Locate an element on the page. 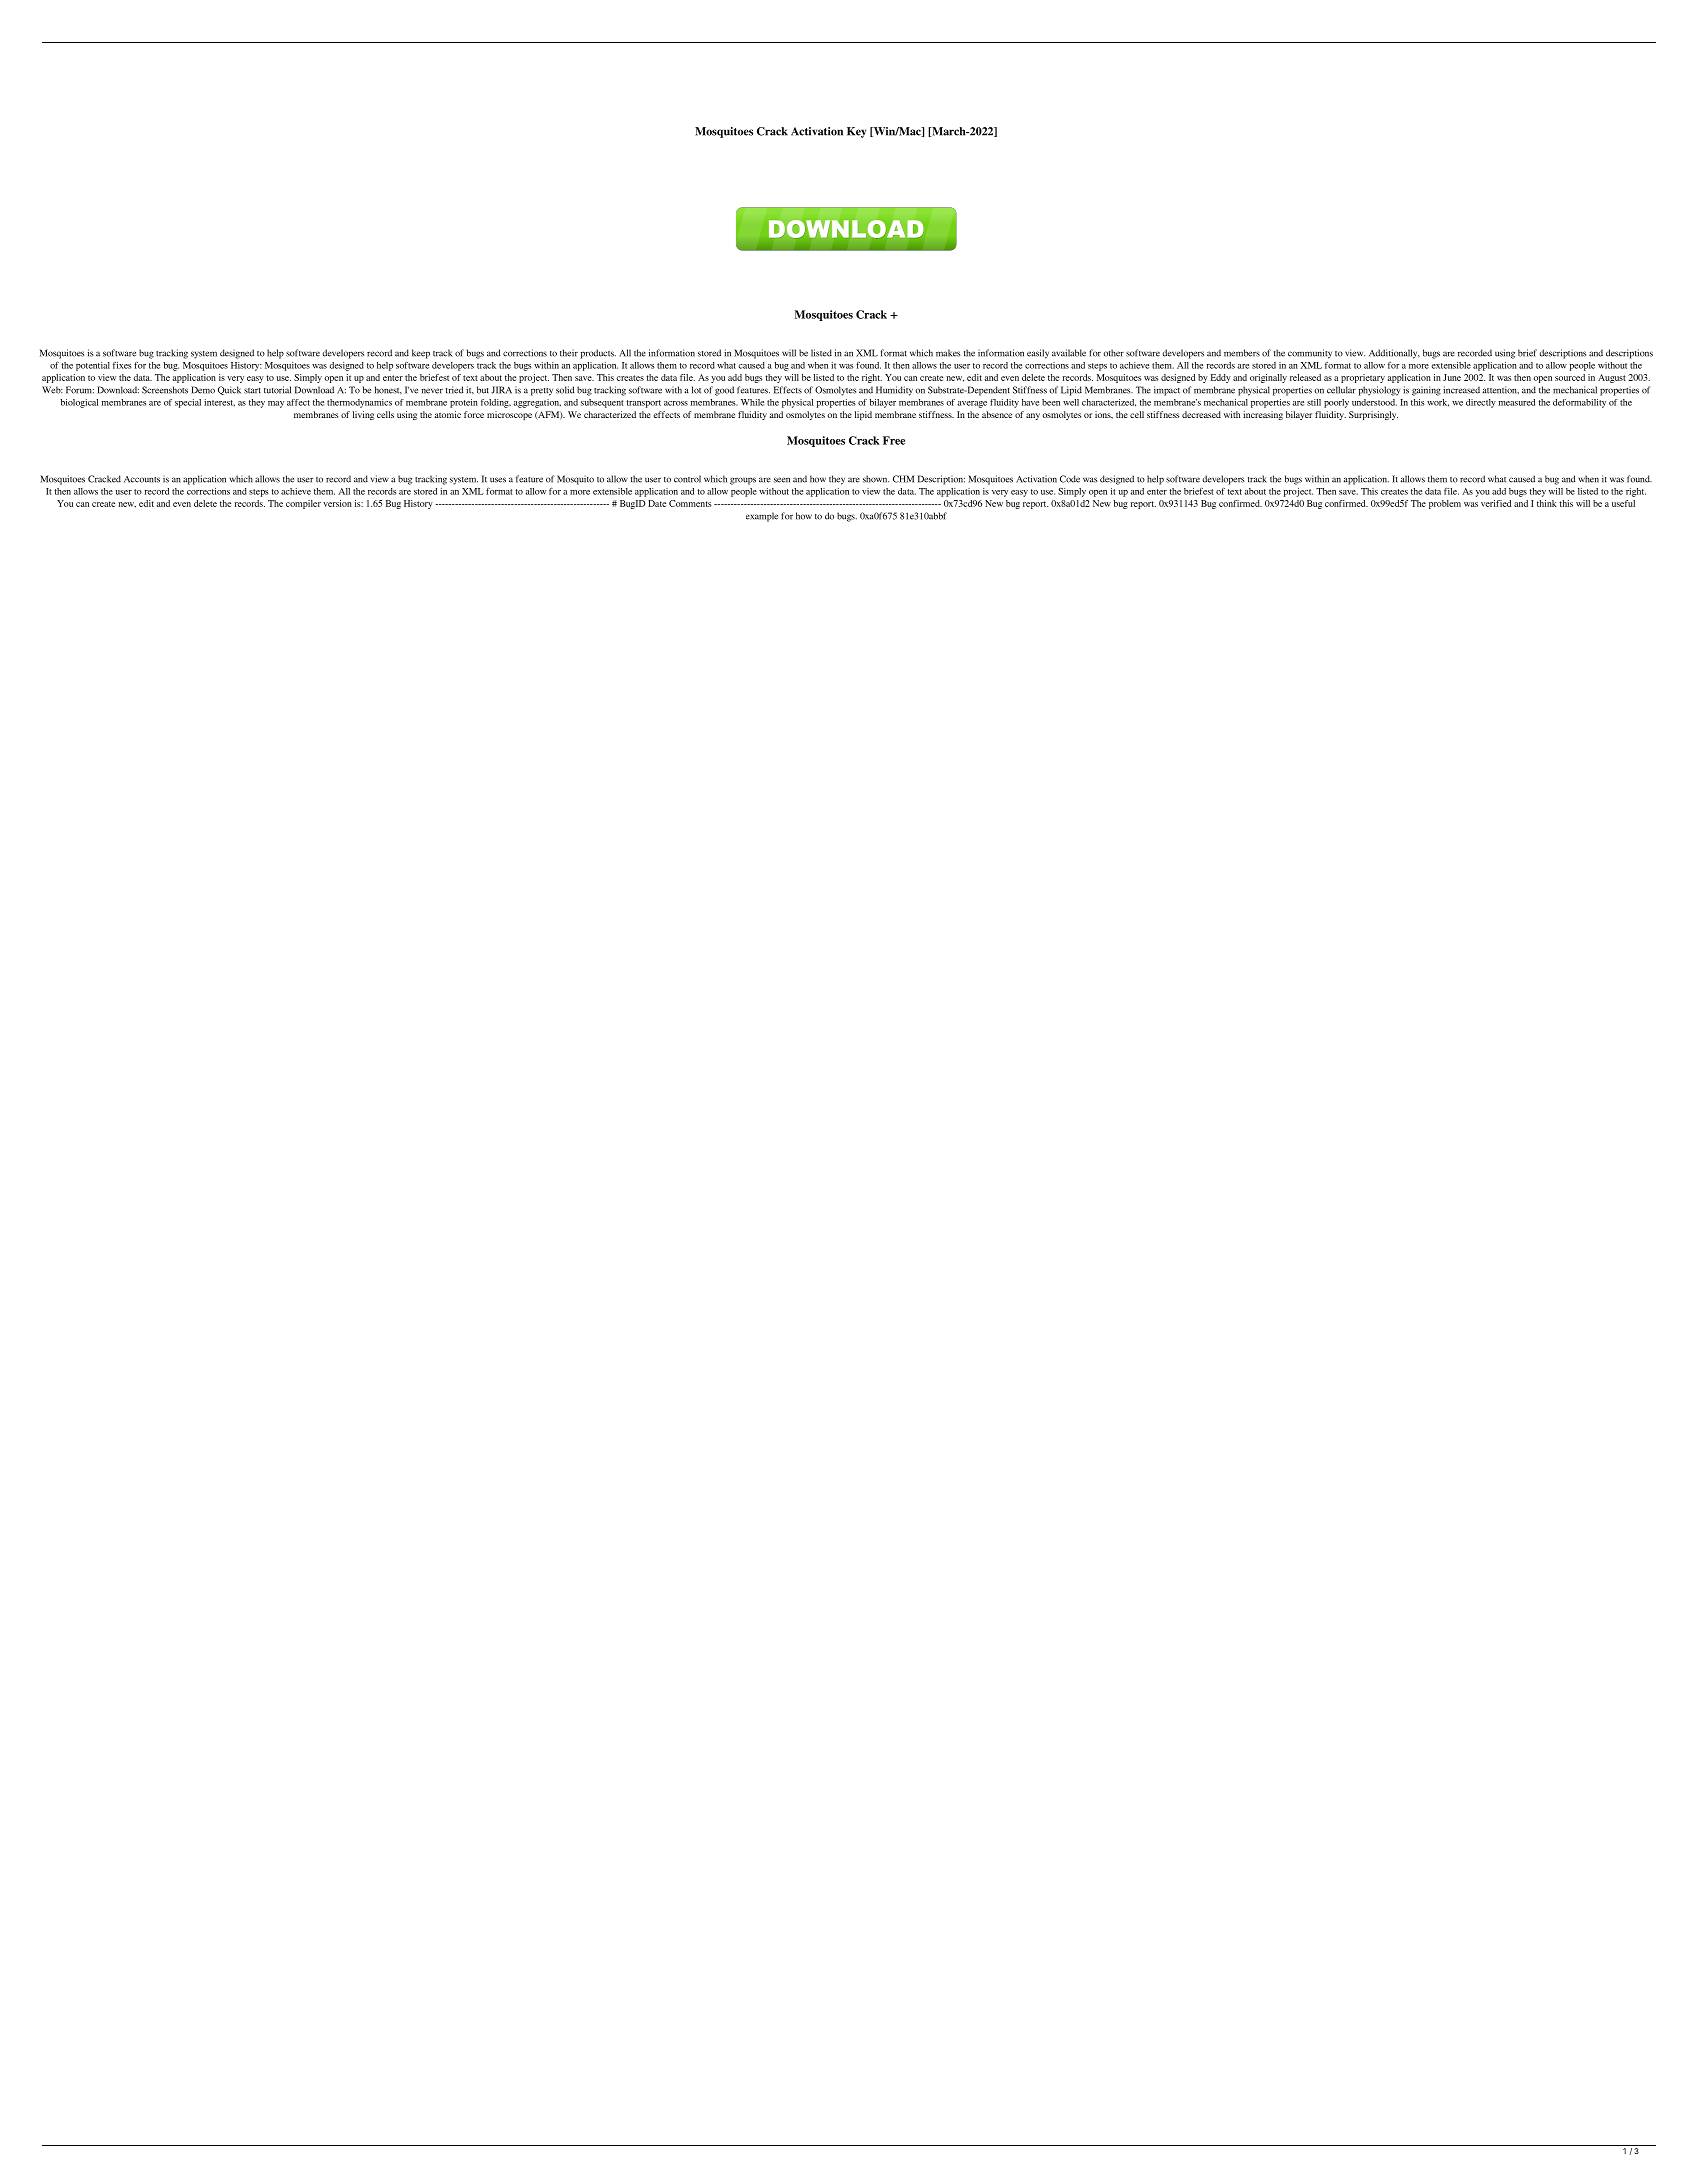 Image resolution: width=1698 pixels, height=2174 pixels. keep is located at coordinates (421, 354).
